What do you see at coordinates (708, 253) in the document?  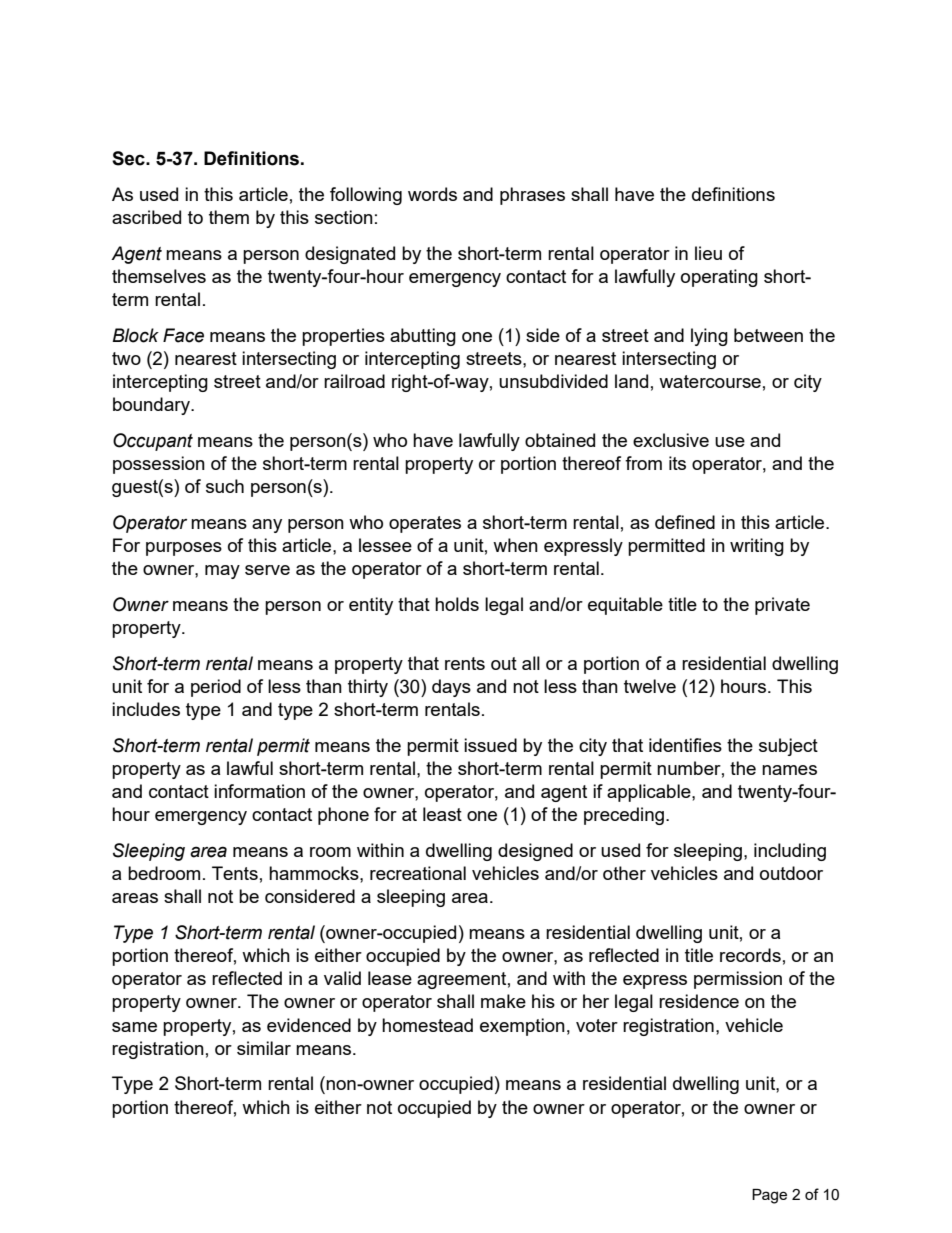 I see `lieu` at bounding box center [708, 253].
